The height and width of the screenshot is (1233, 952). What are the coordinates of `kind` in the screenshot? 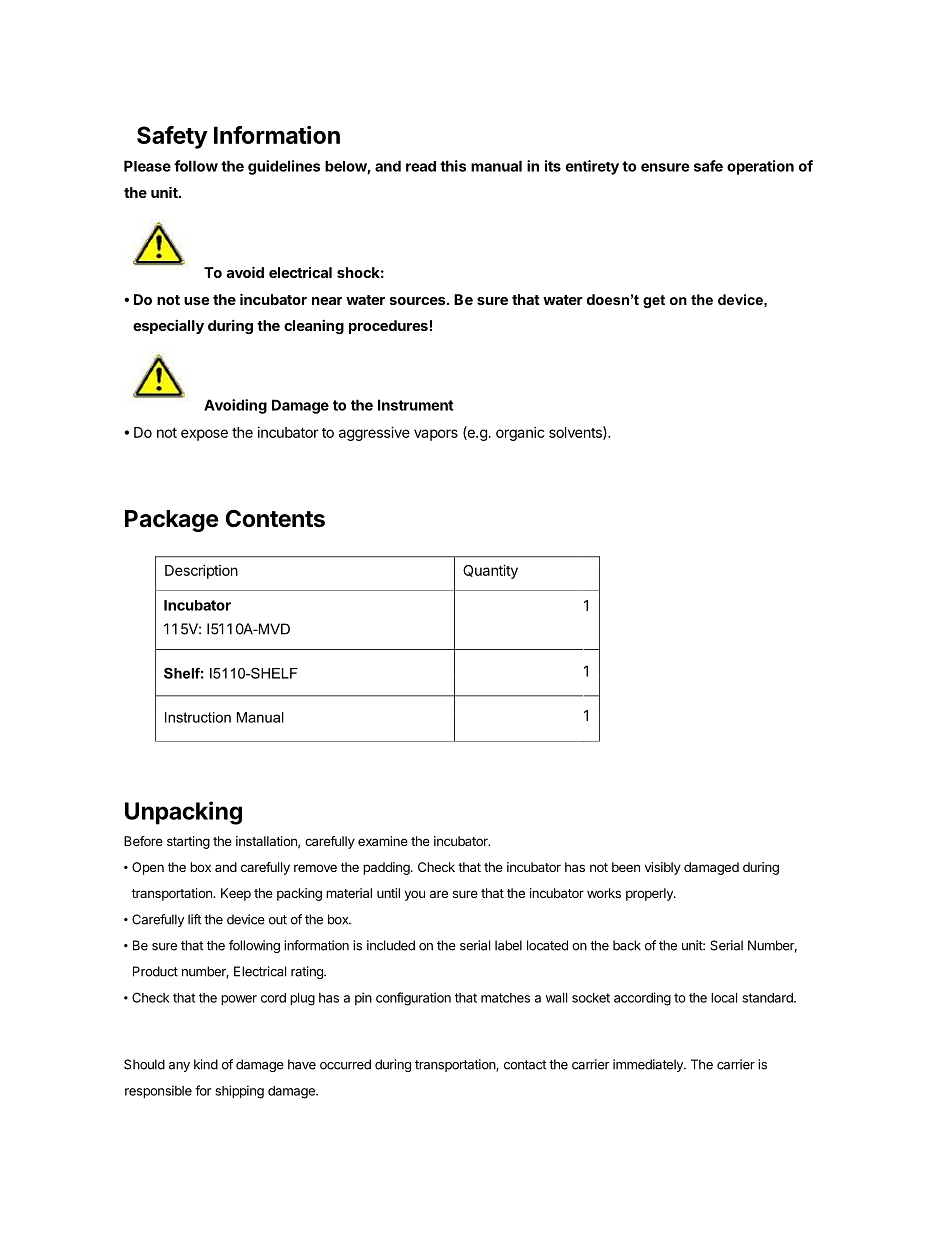 It's located at (206, 1064).
